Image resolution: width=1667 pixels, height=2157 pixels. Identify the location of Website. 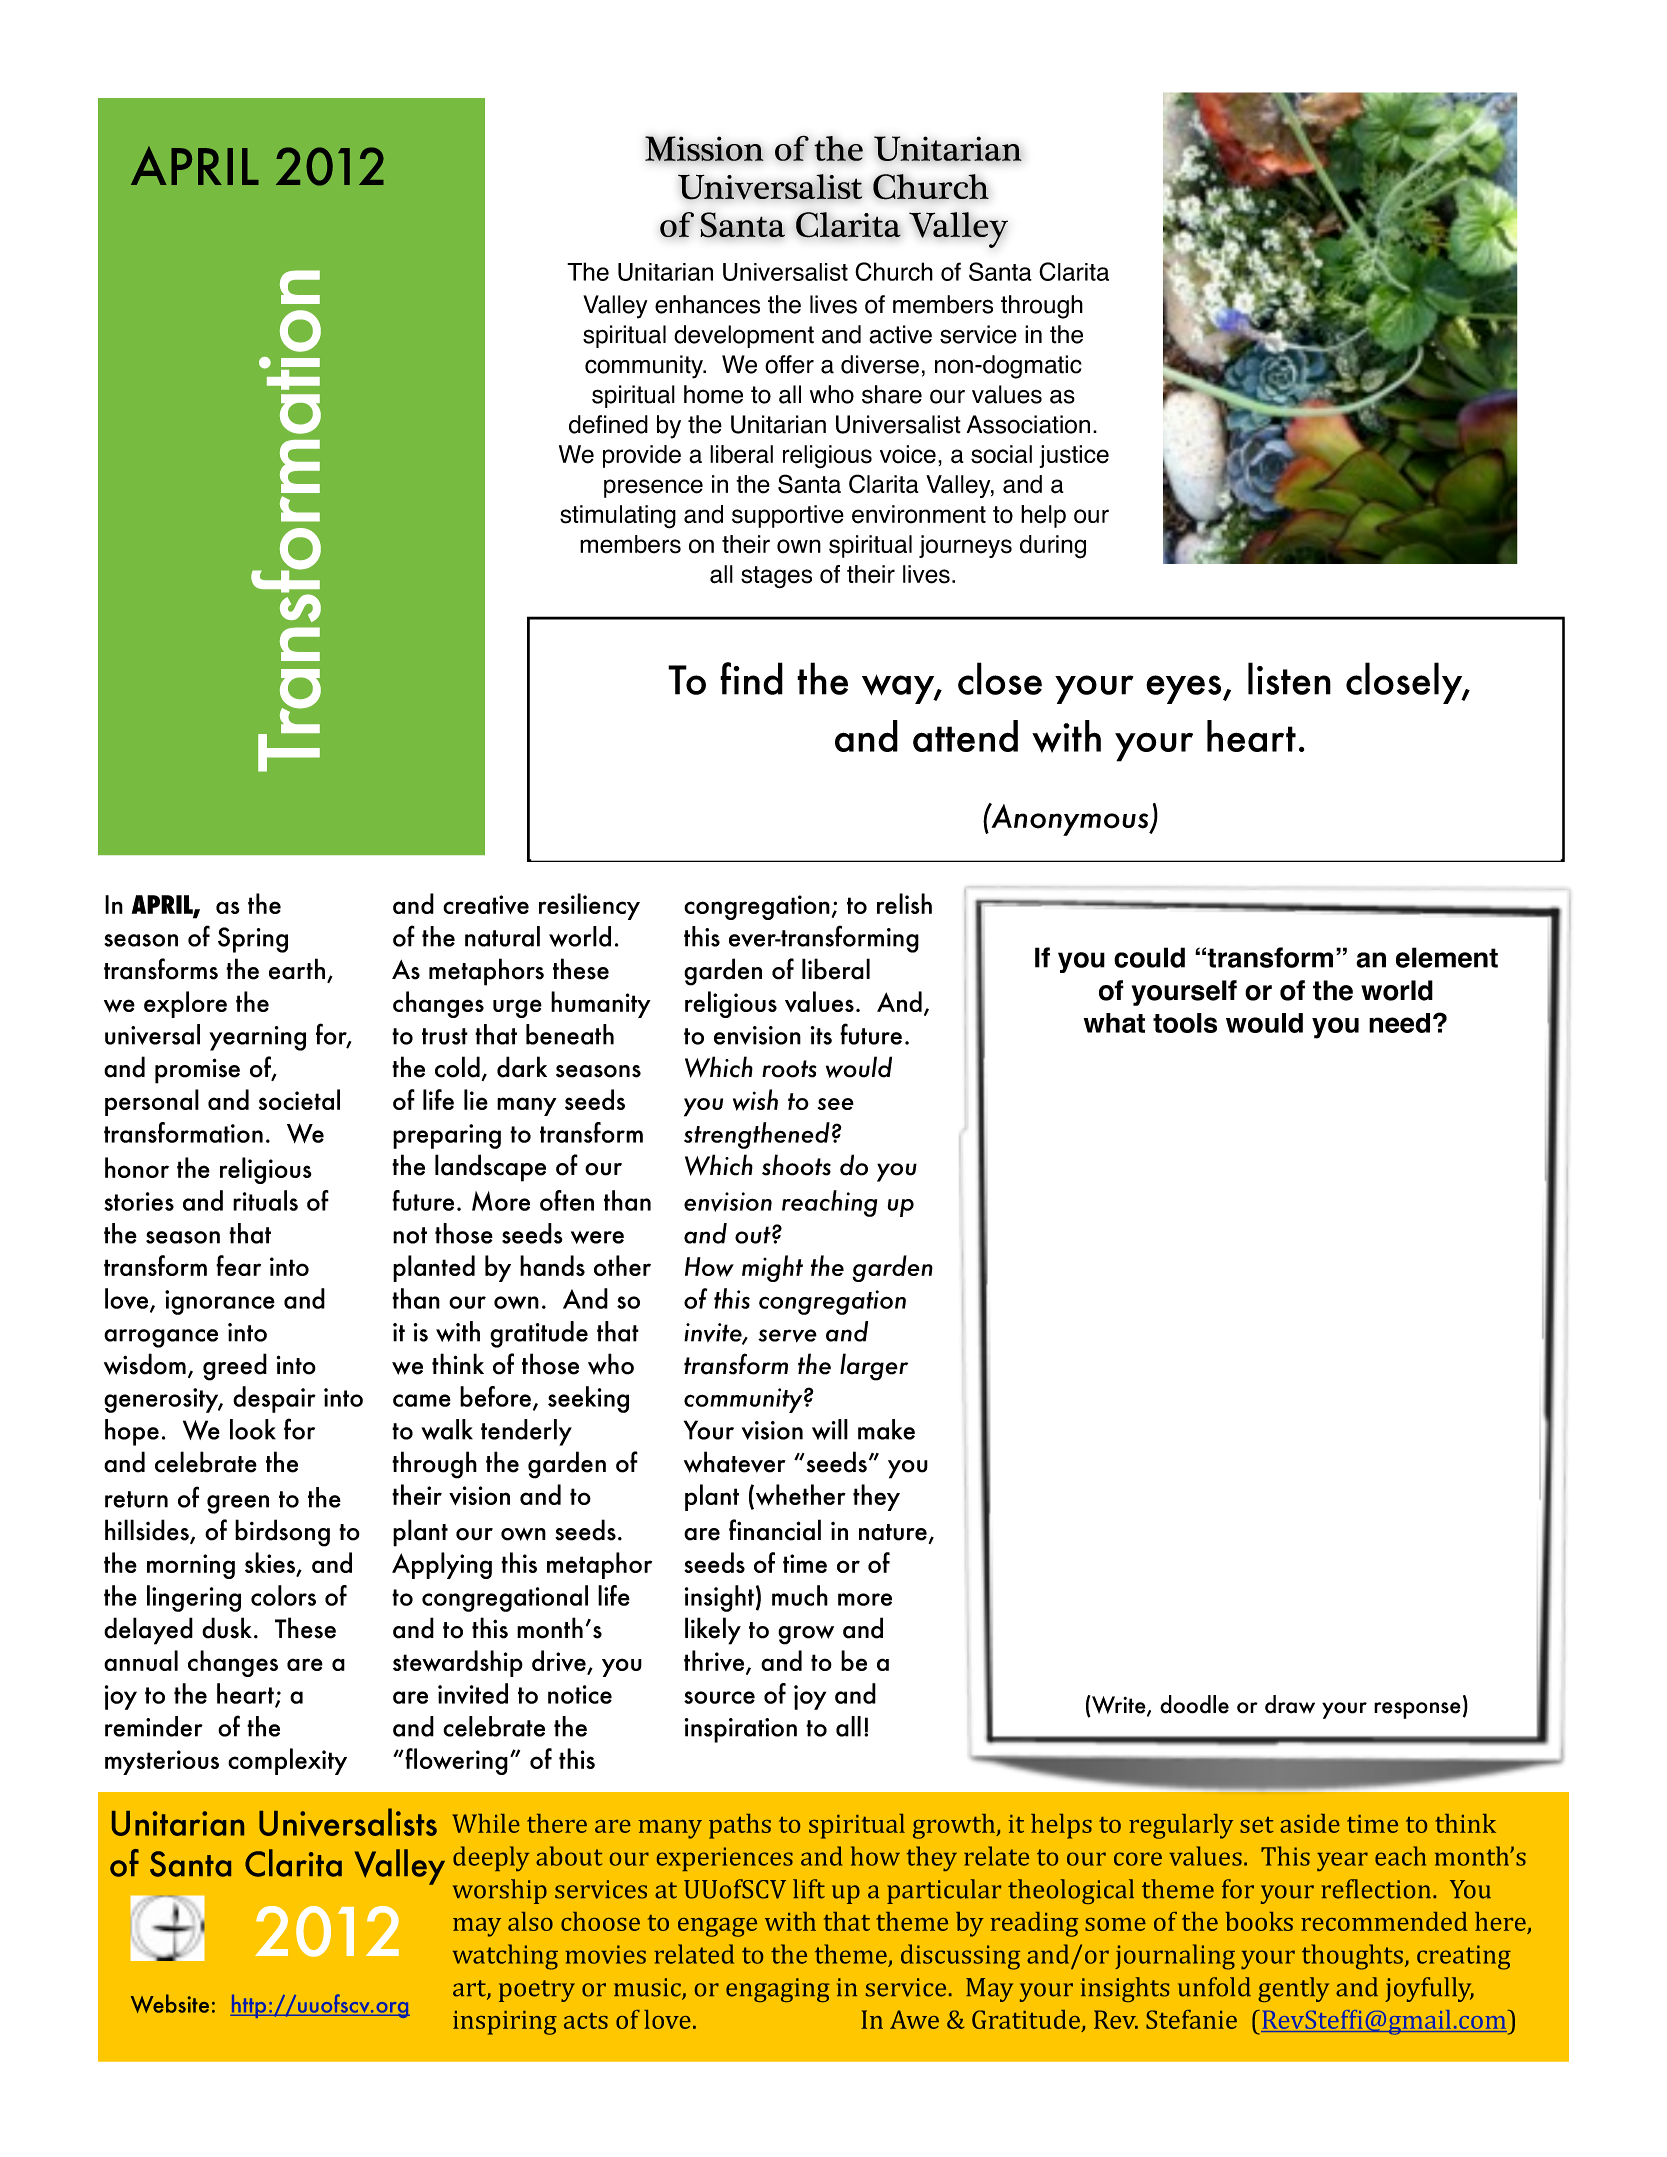
(170, 2003).
